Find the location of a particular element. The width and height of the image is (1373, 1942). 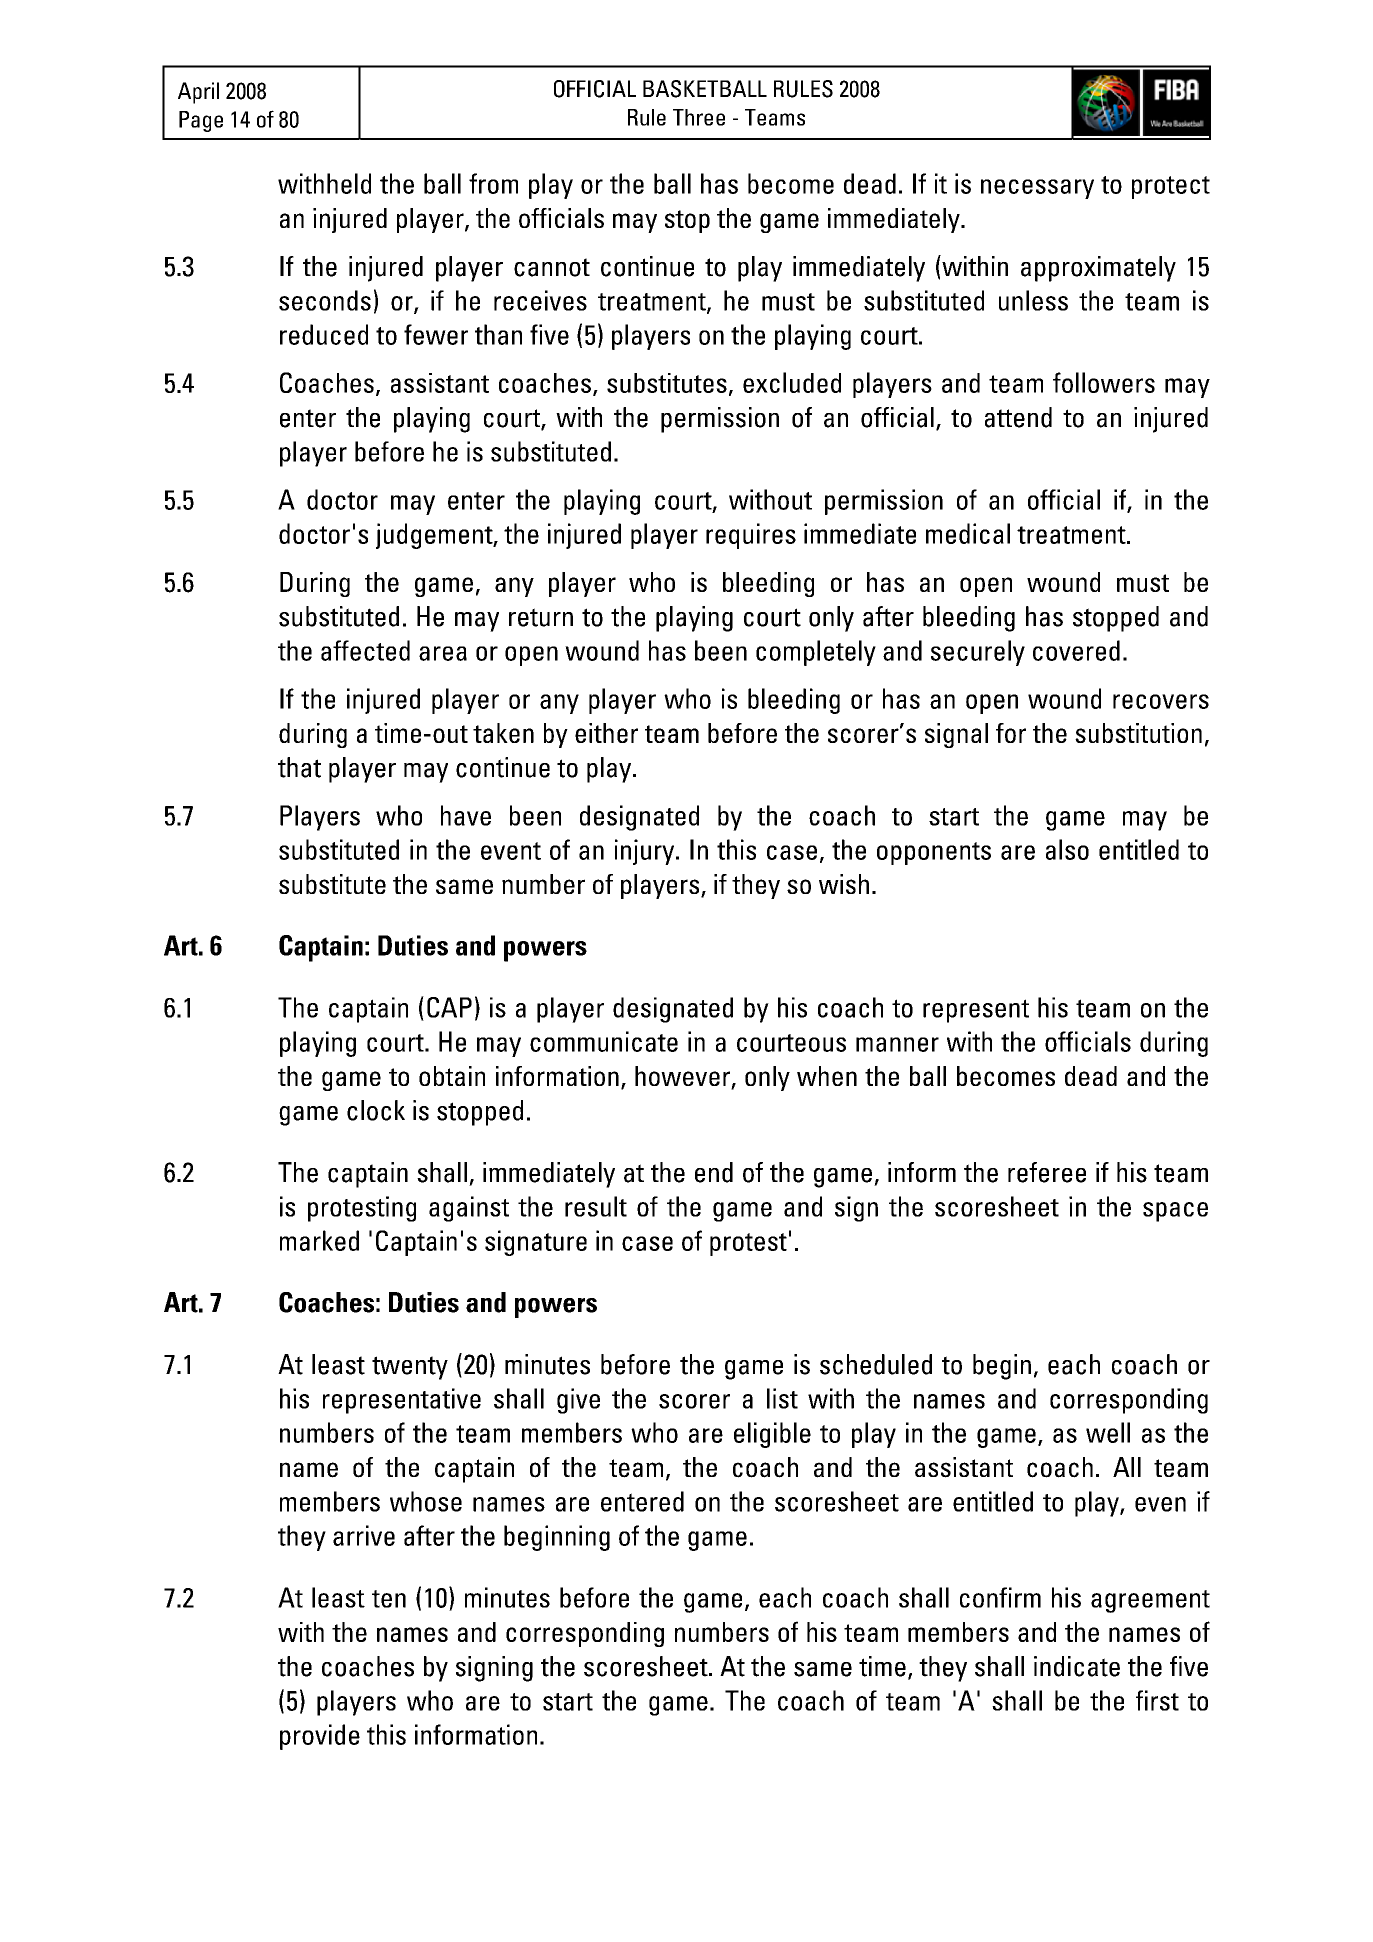

Page is located at coordinates (201, 121).
